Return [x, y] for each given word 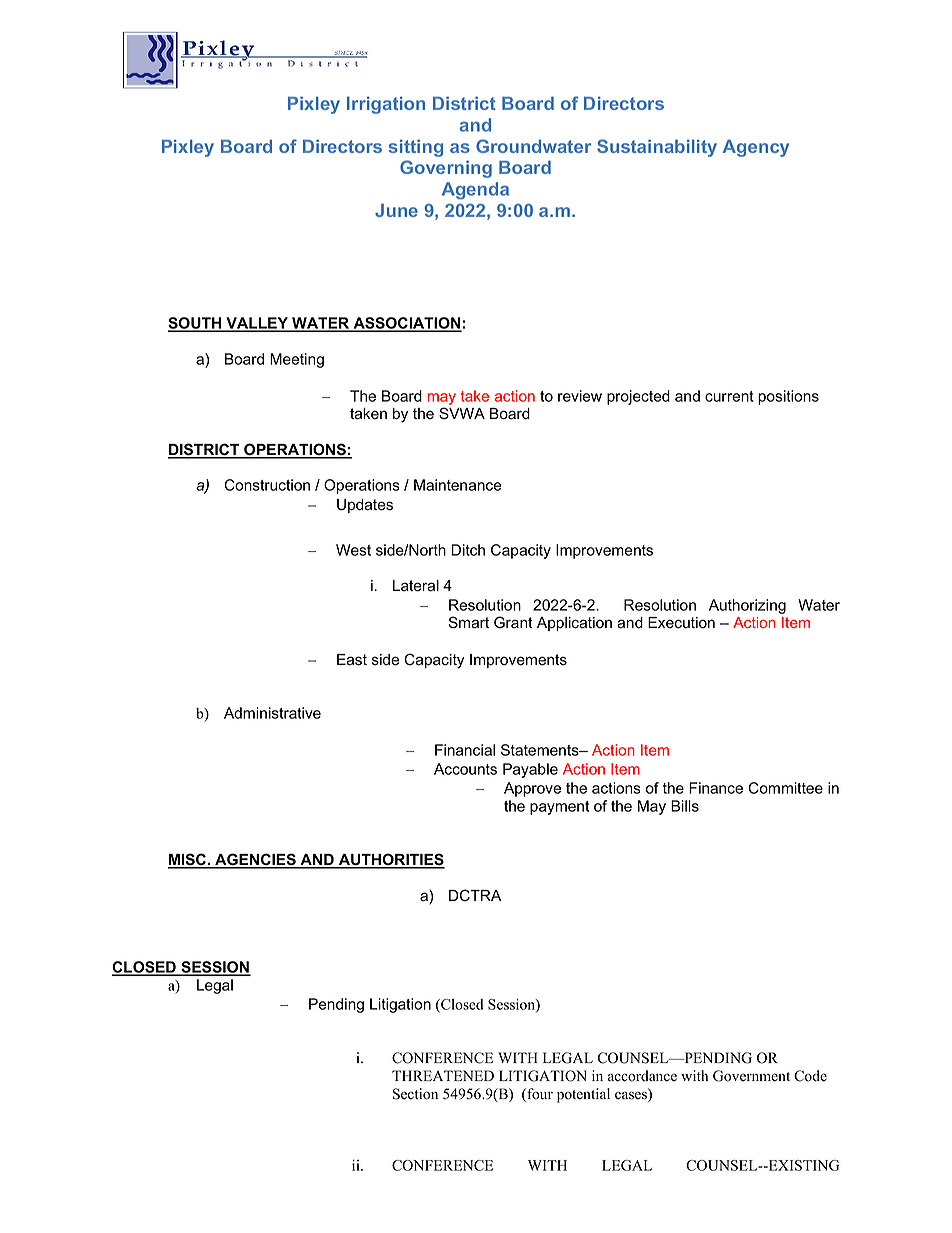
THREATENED [443, 1075]
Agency [756, 148]
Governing [446, 169]
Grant [513, 622]
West [353, 550]
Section [415, 1094]
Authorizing [747, 606]
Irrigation [386, 105]
